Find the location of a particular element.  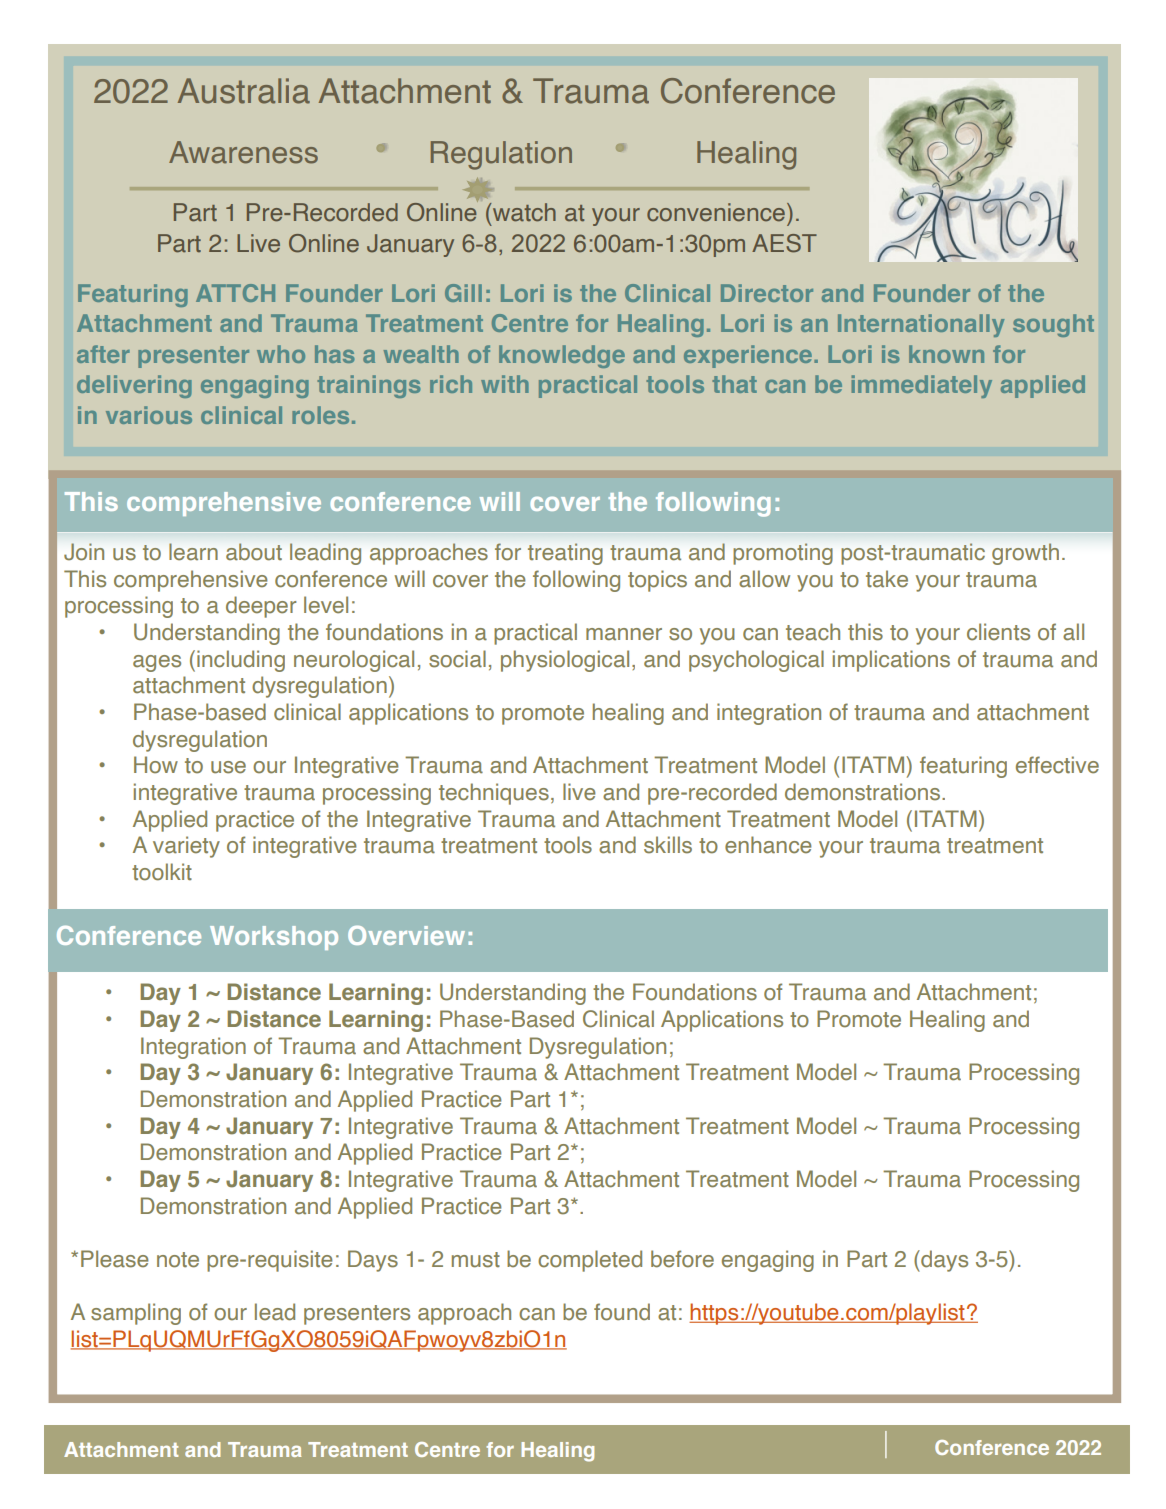

note is located at coordinates (178, 1260).
